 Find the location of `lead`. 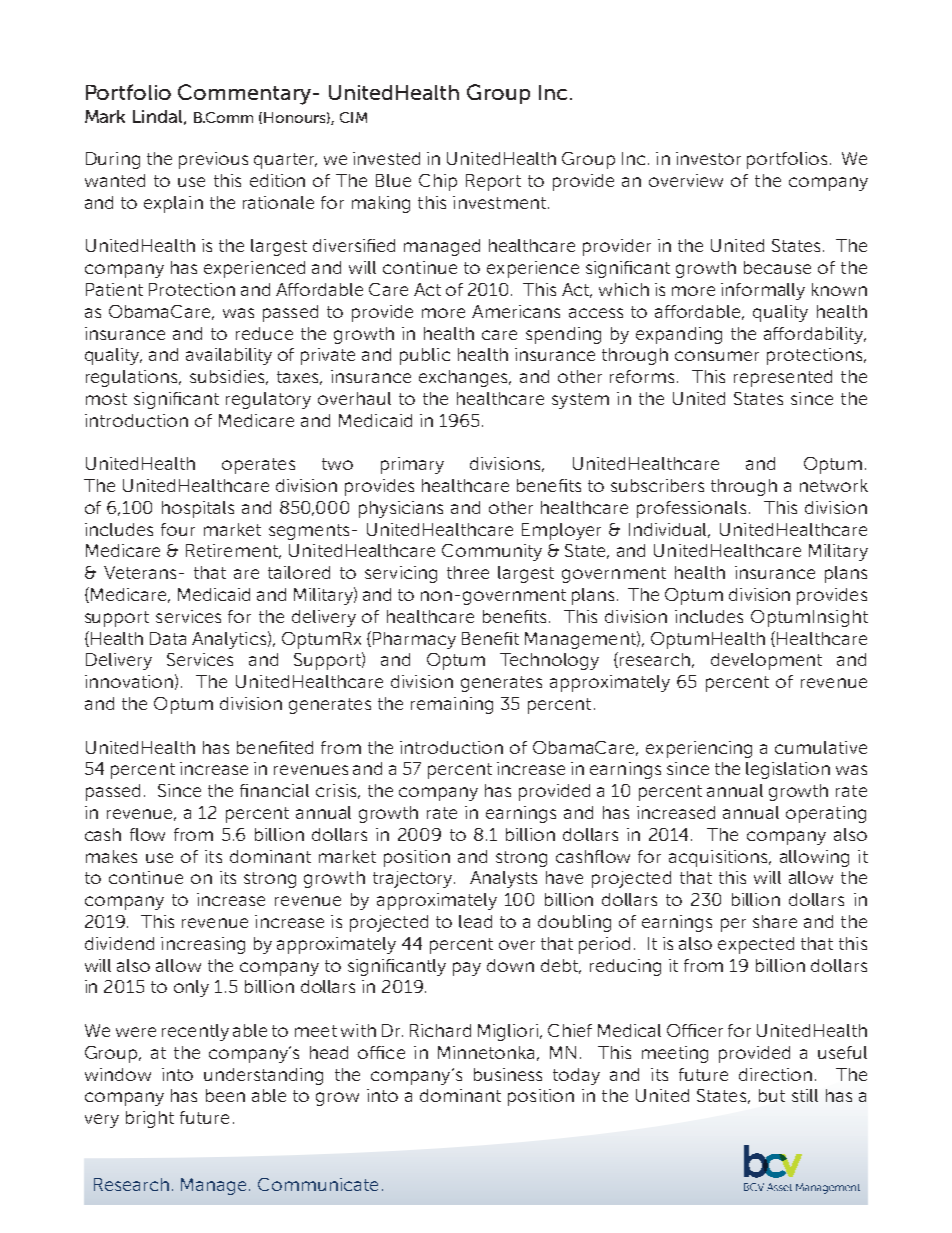

lead is located at coordinates (475, 921).
